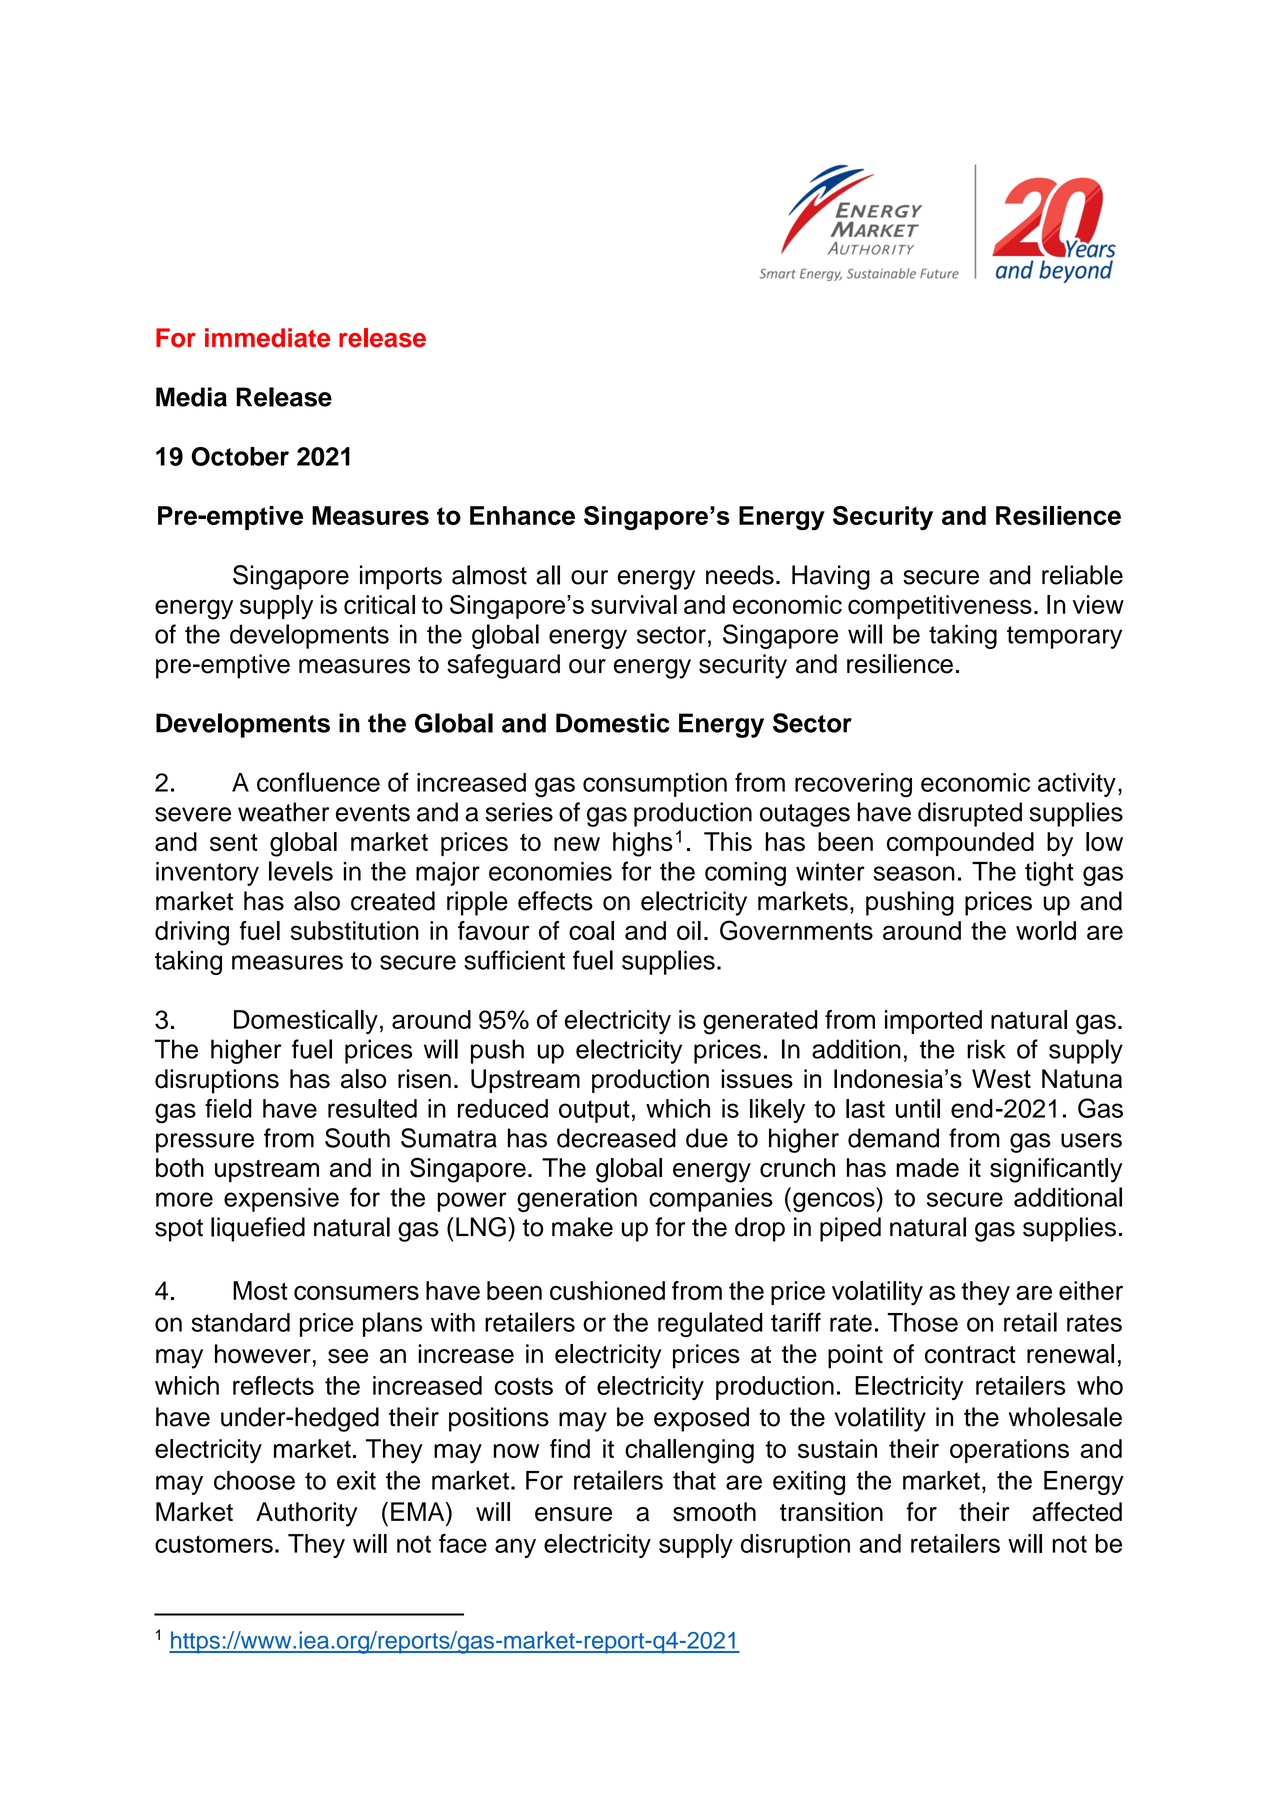 This screenshot has width=1278, height=1808. I want to click on confluence, so click(318, 782).
